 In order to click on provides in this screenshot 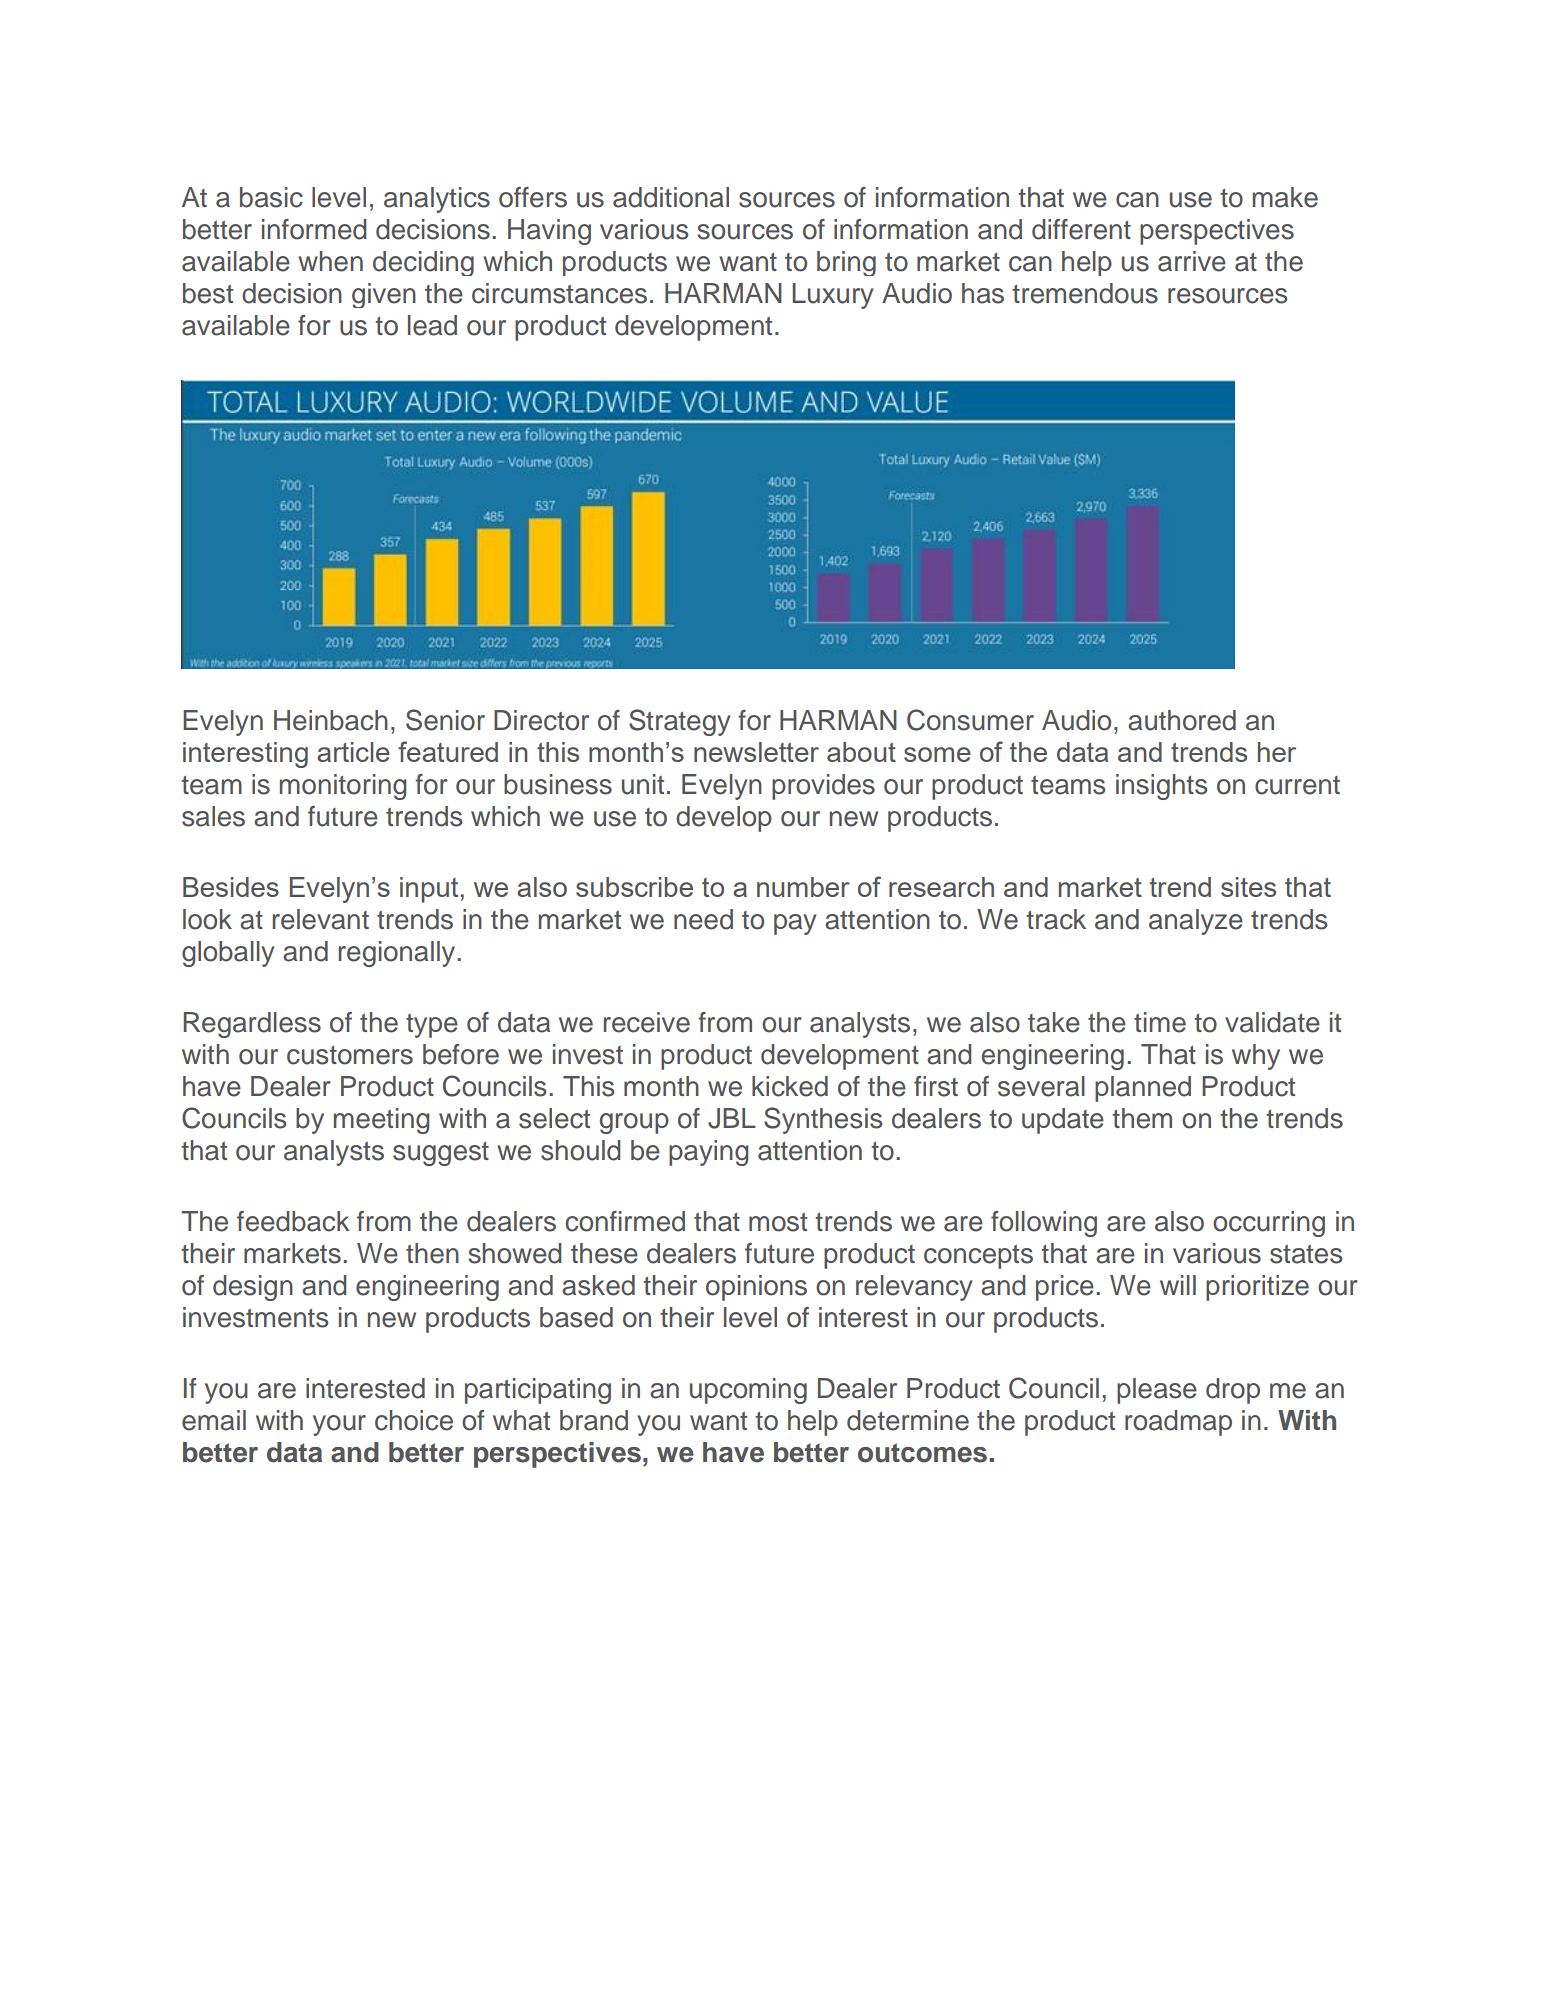, I will do `click(823, 787)`.
